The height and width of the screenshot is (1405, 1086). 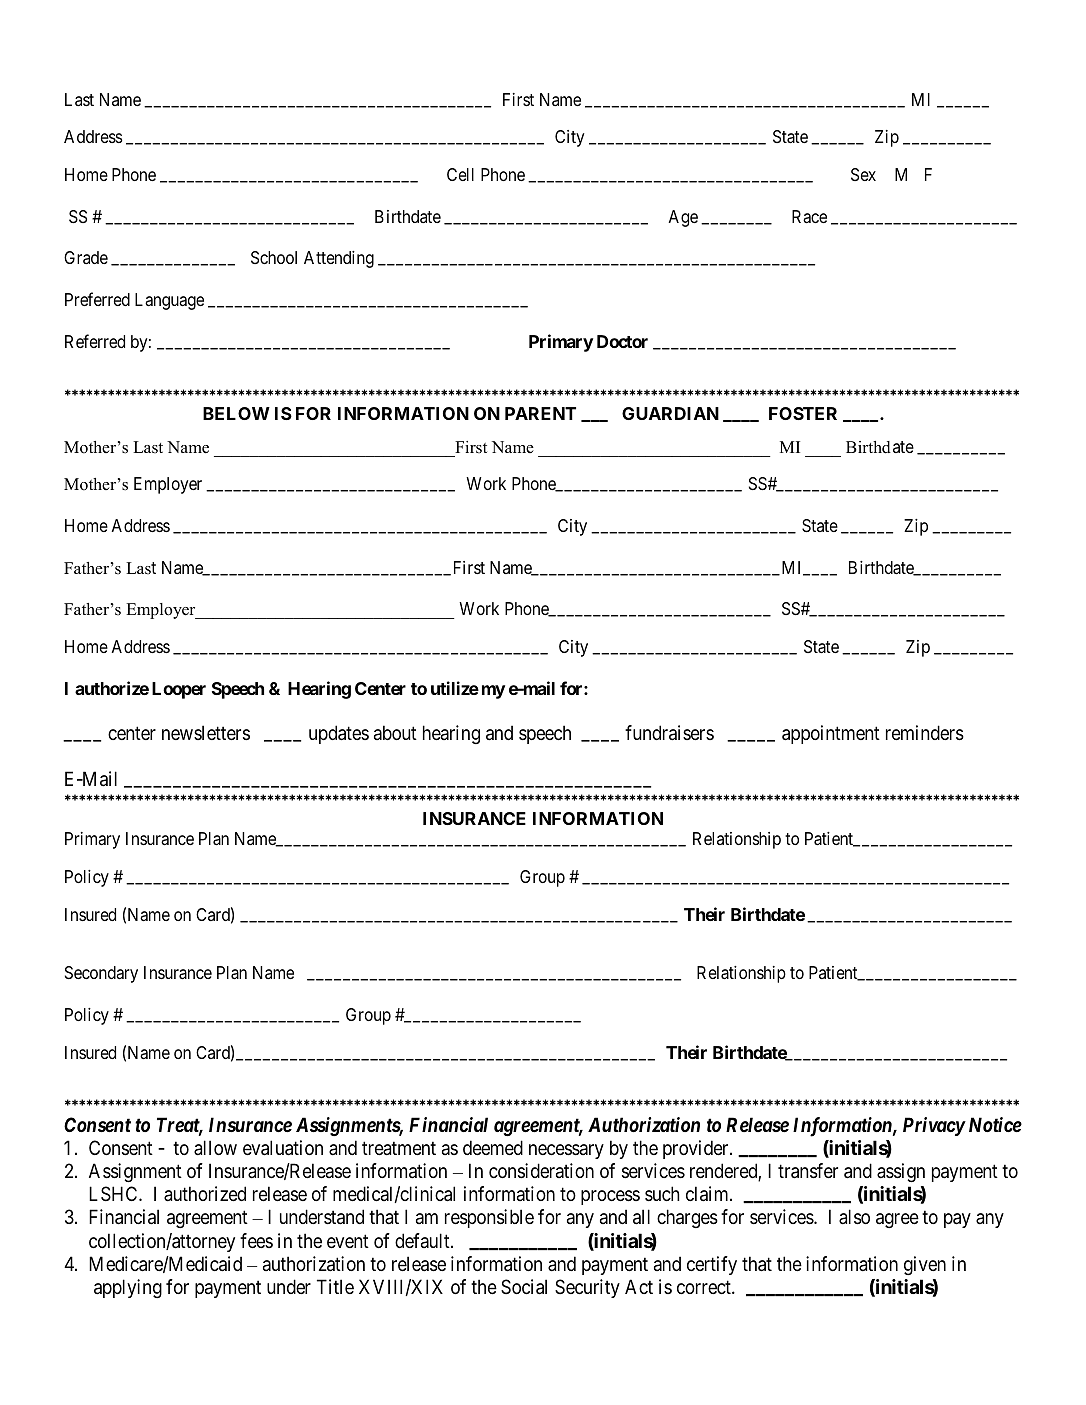 What do you see at coordinates (460, 174) in the screenshot?
I see `Cell` at bounding box center [460, 174].
